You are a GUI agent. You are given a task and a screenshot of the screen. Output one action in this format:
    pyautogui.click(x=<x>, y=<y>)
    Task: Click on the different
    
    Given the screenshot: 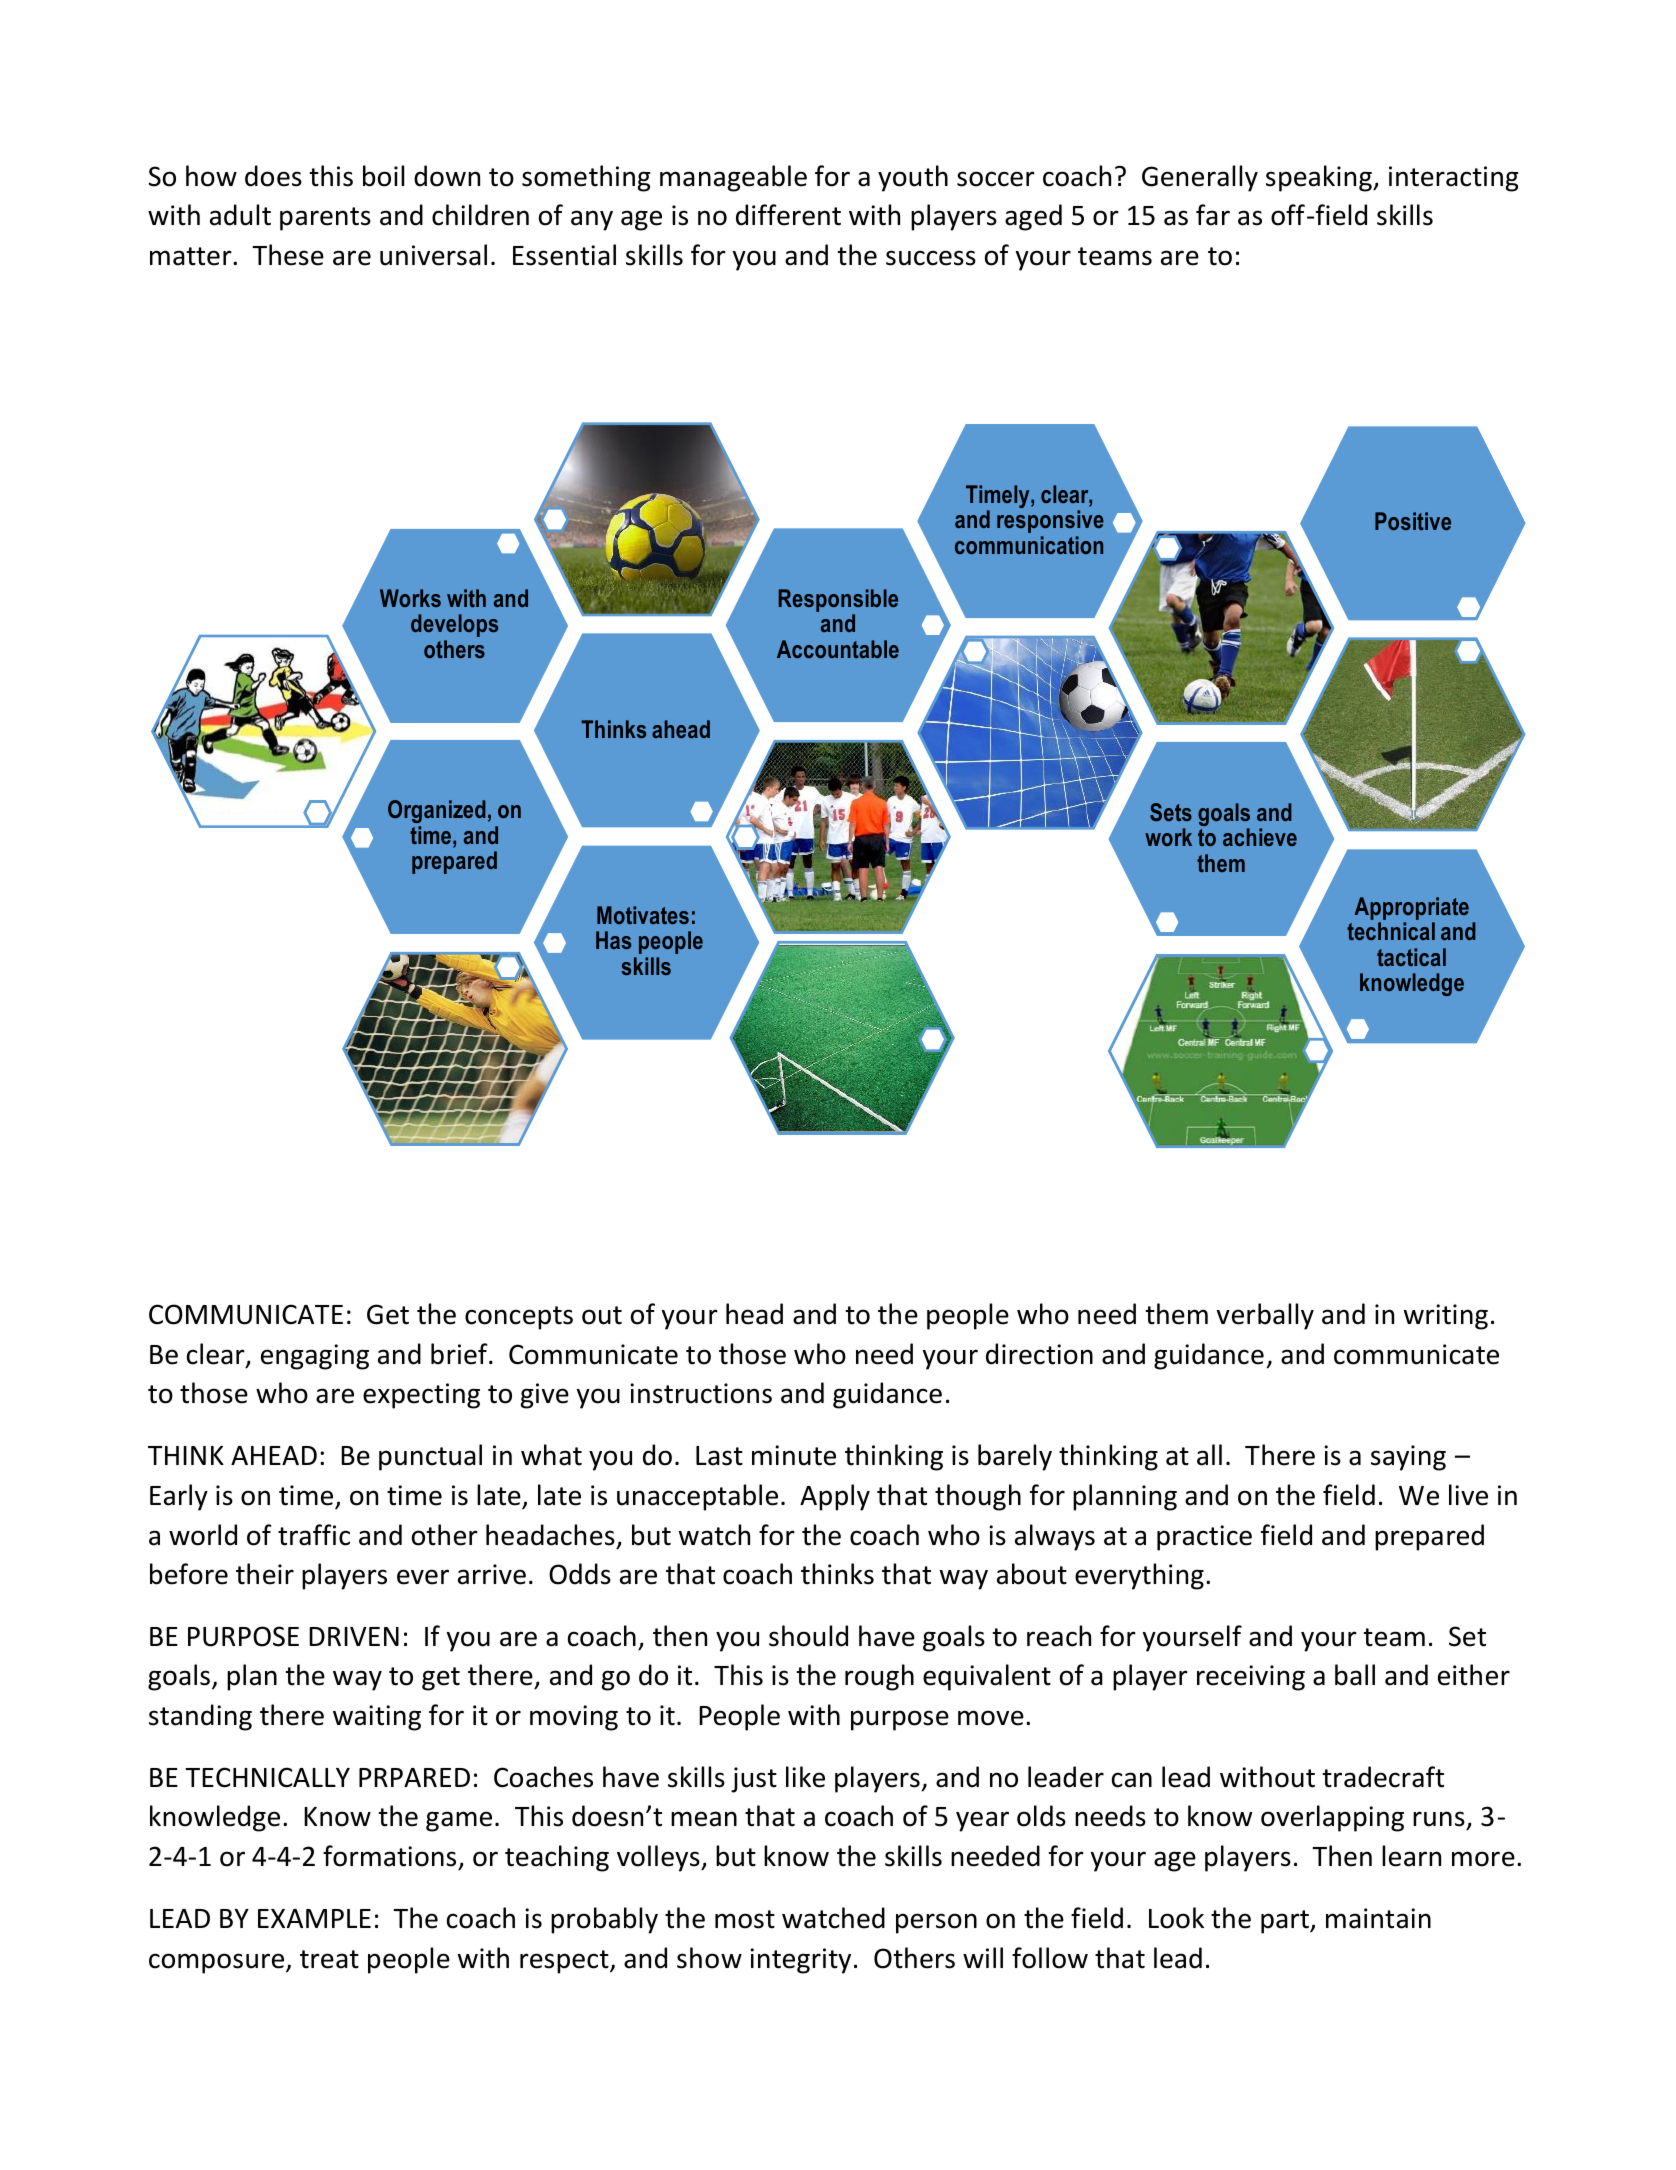 What is the action you would take?
    pyautogui.click(x=788, y=215)
